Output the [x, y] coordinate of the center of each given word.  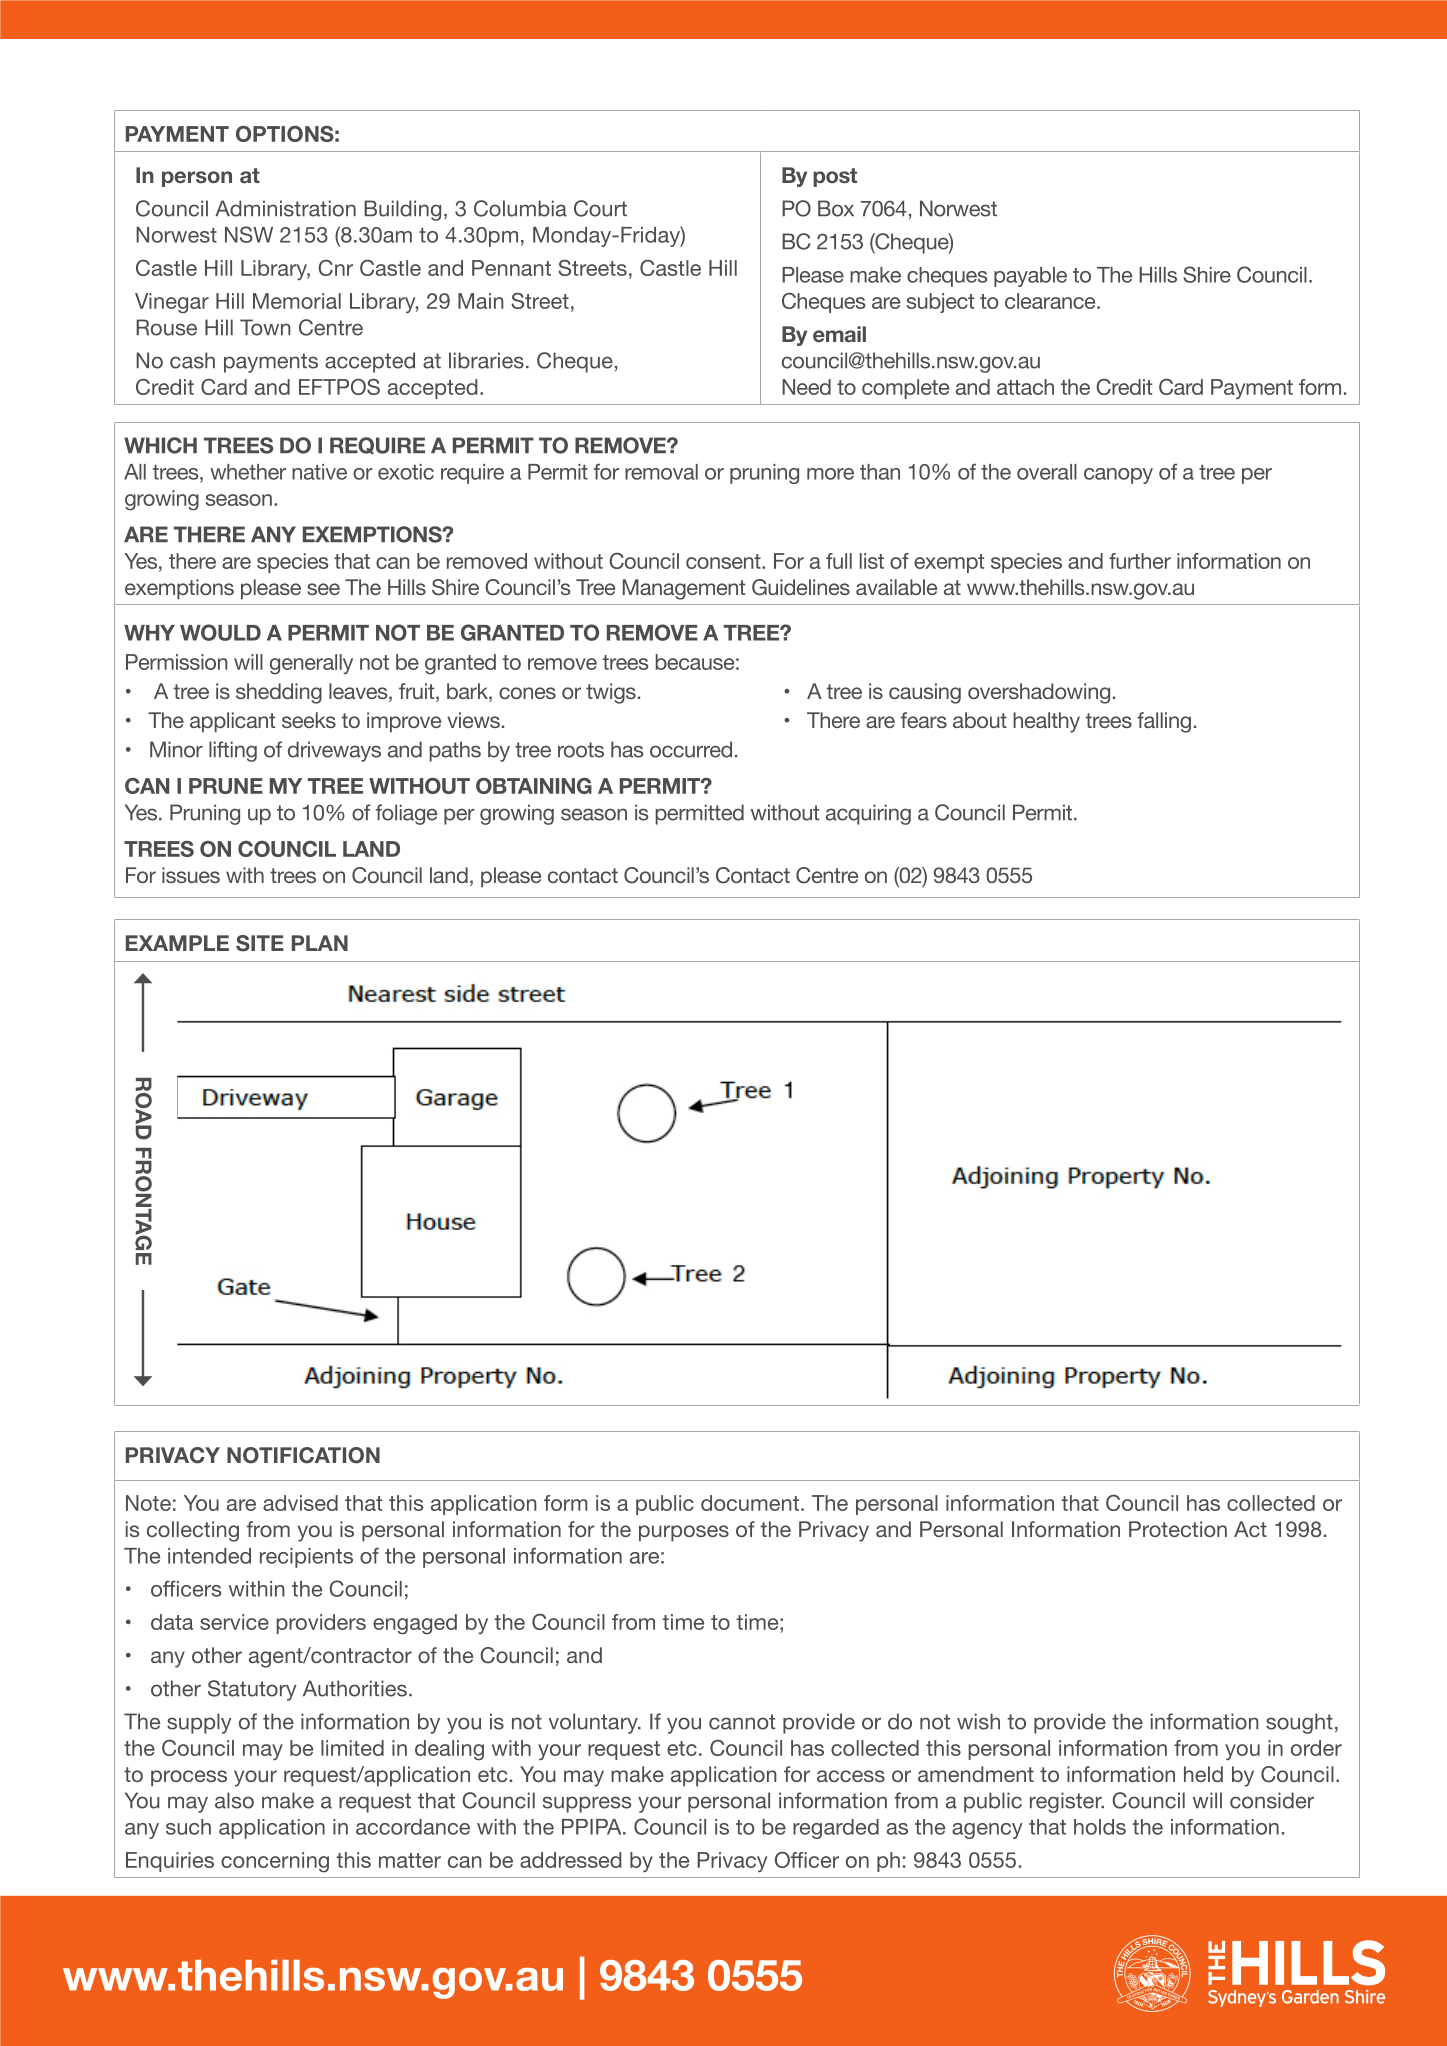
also [234, 1800]
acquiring [868, 814]
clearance [1051, 301]
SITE [260, 943]
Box [836, 208]
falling [1164, 722]
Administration [285, 208]
